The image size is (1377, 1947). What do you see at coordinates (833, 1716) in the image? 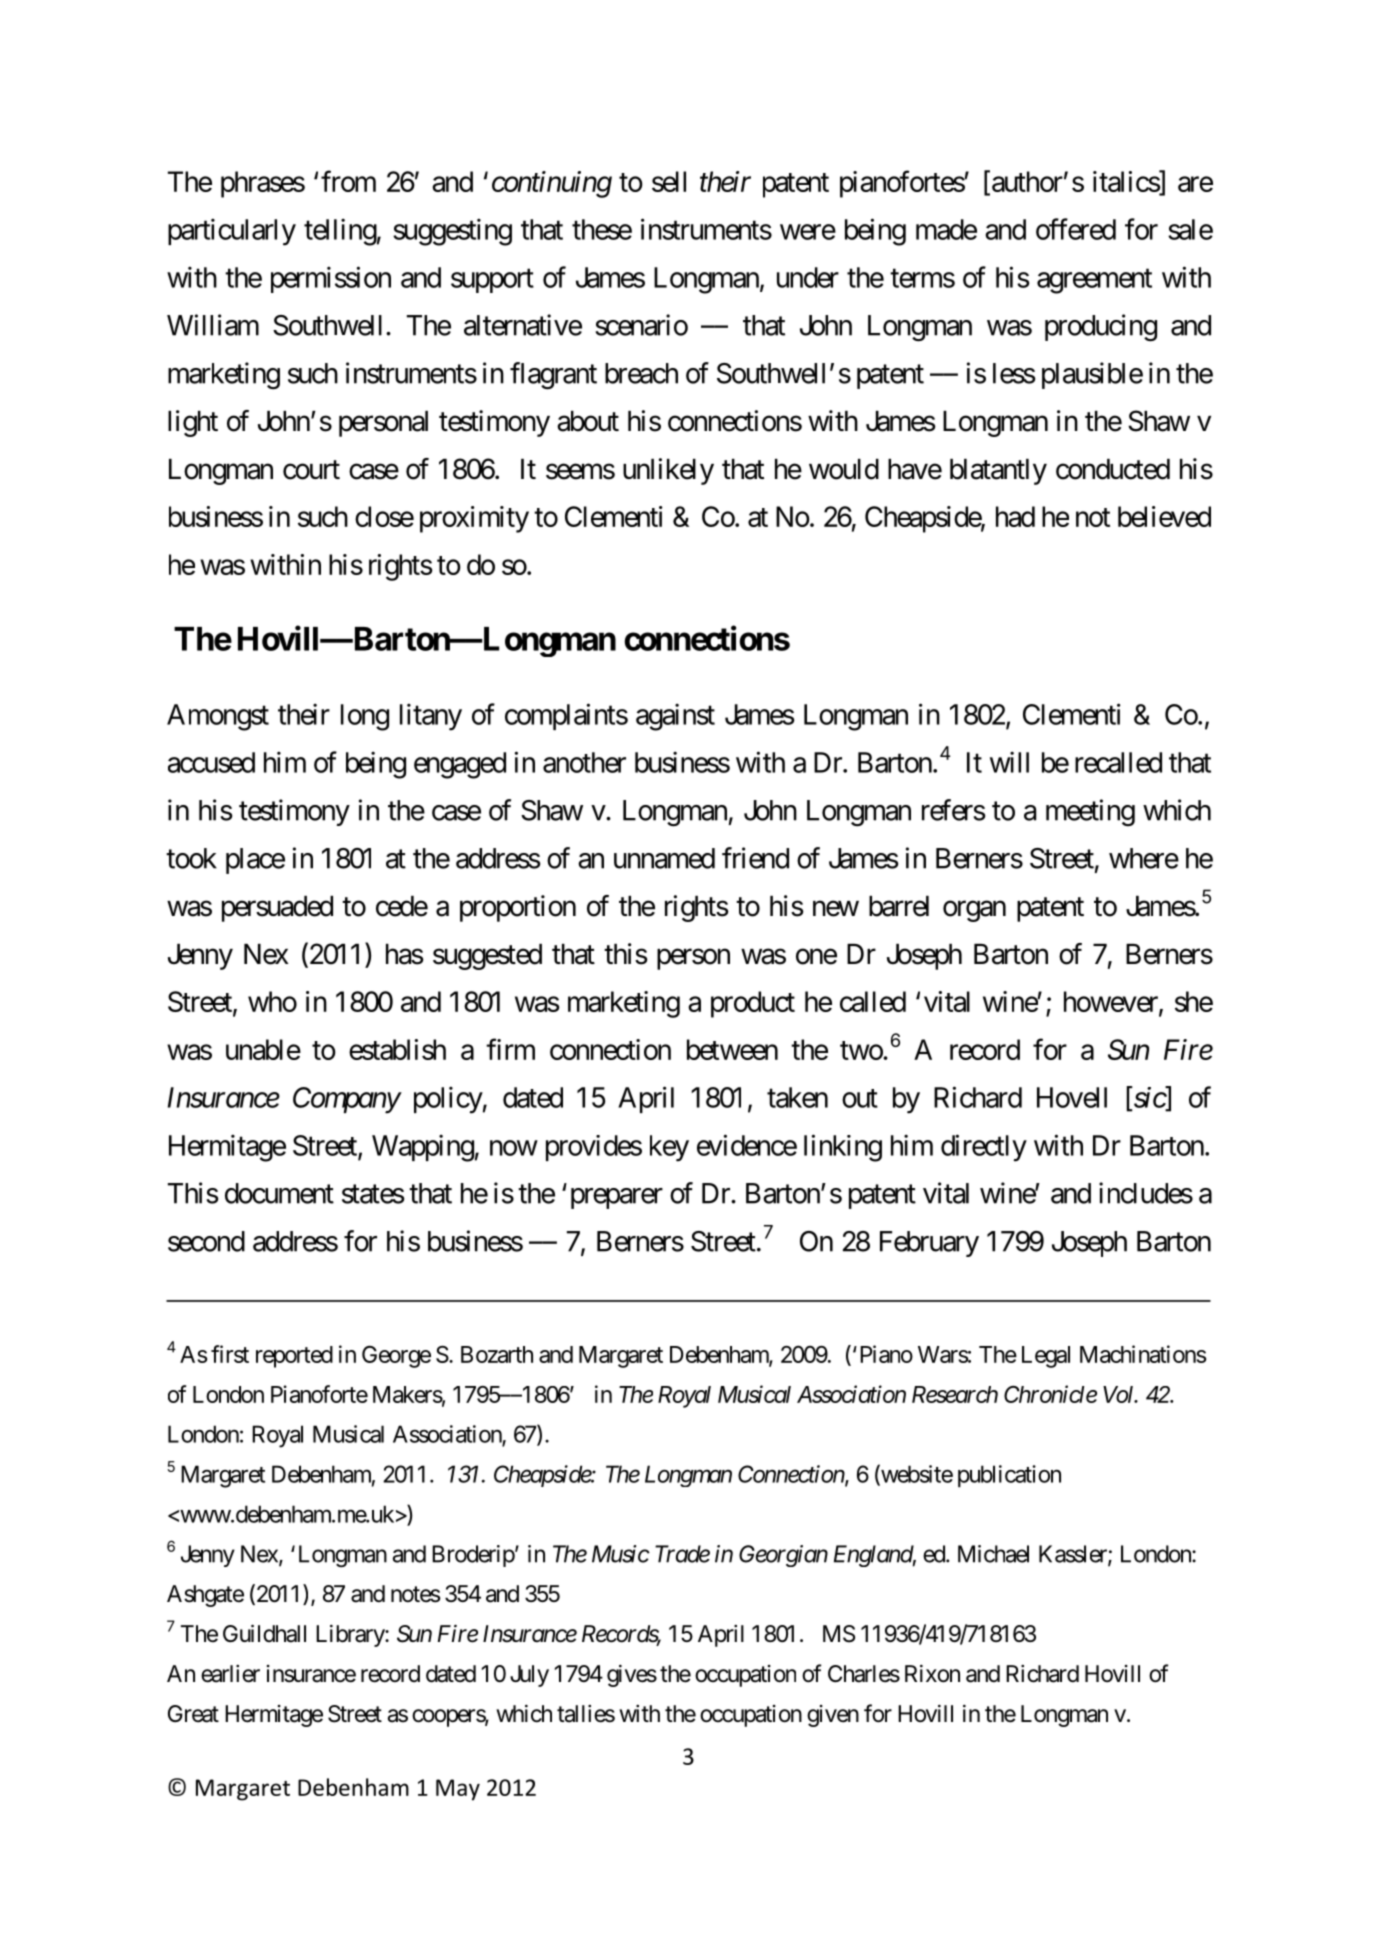
I see `given` at bounding box center [833, 1716].
